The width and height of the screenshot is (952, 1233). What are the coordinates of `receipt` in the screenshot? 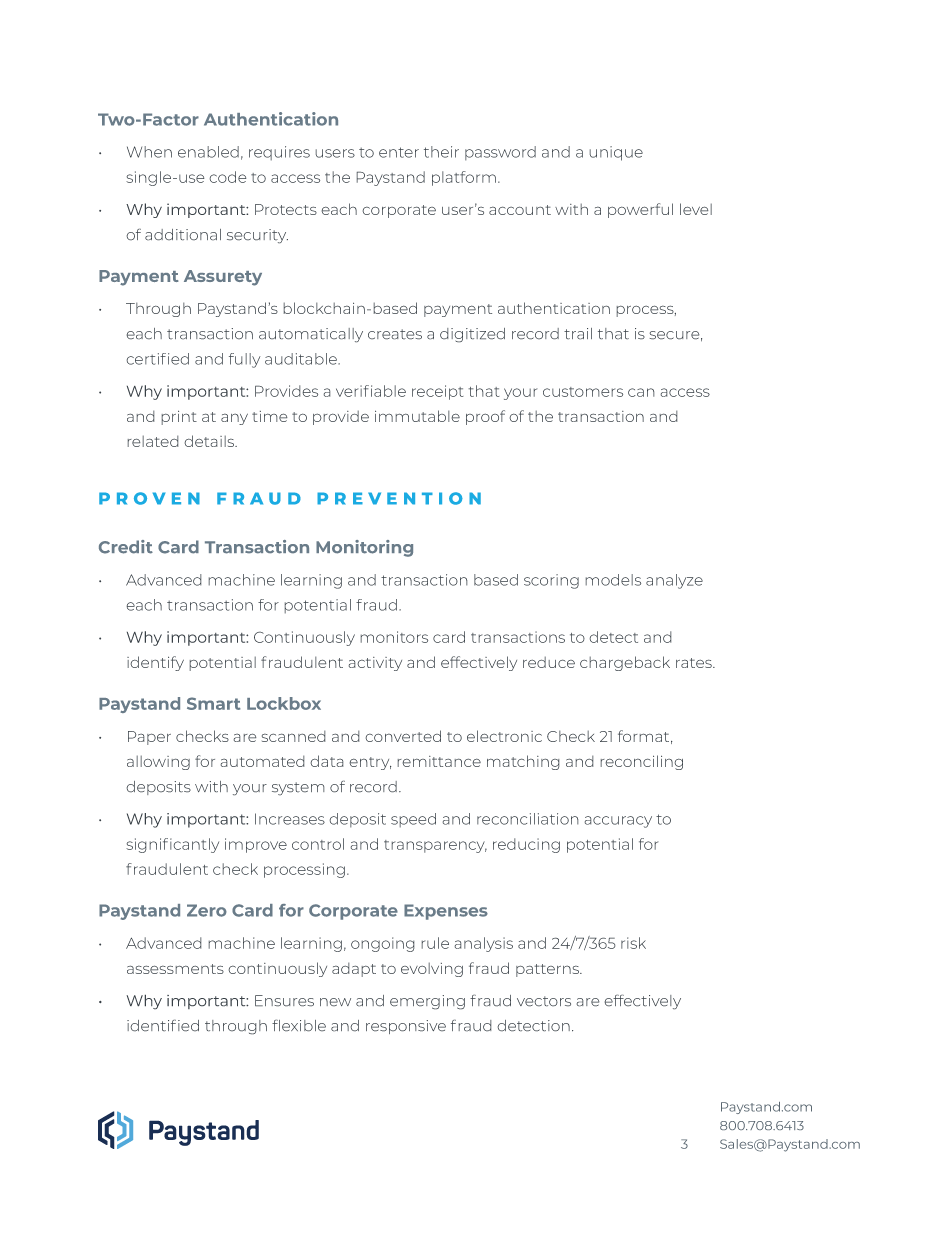 It's located at (437, 392).
